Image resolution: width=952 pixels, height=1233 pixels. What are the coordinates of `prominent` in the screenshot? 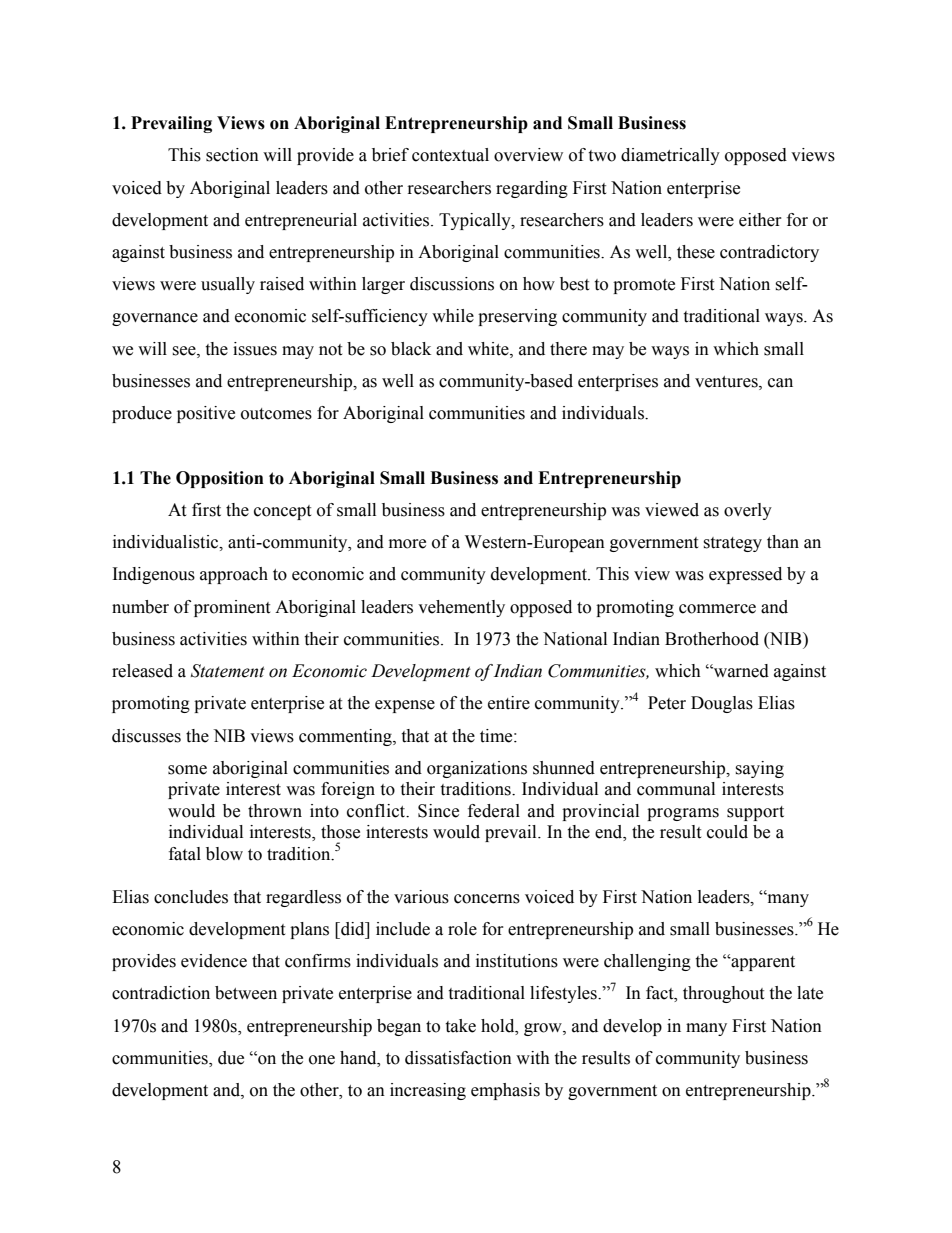 It's located at (232, 608).
